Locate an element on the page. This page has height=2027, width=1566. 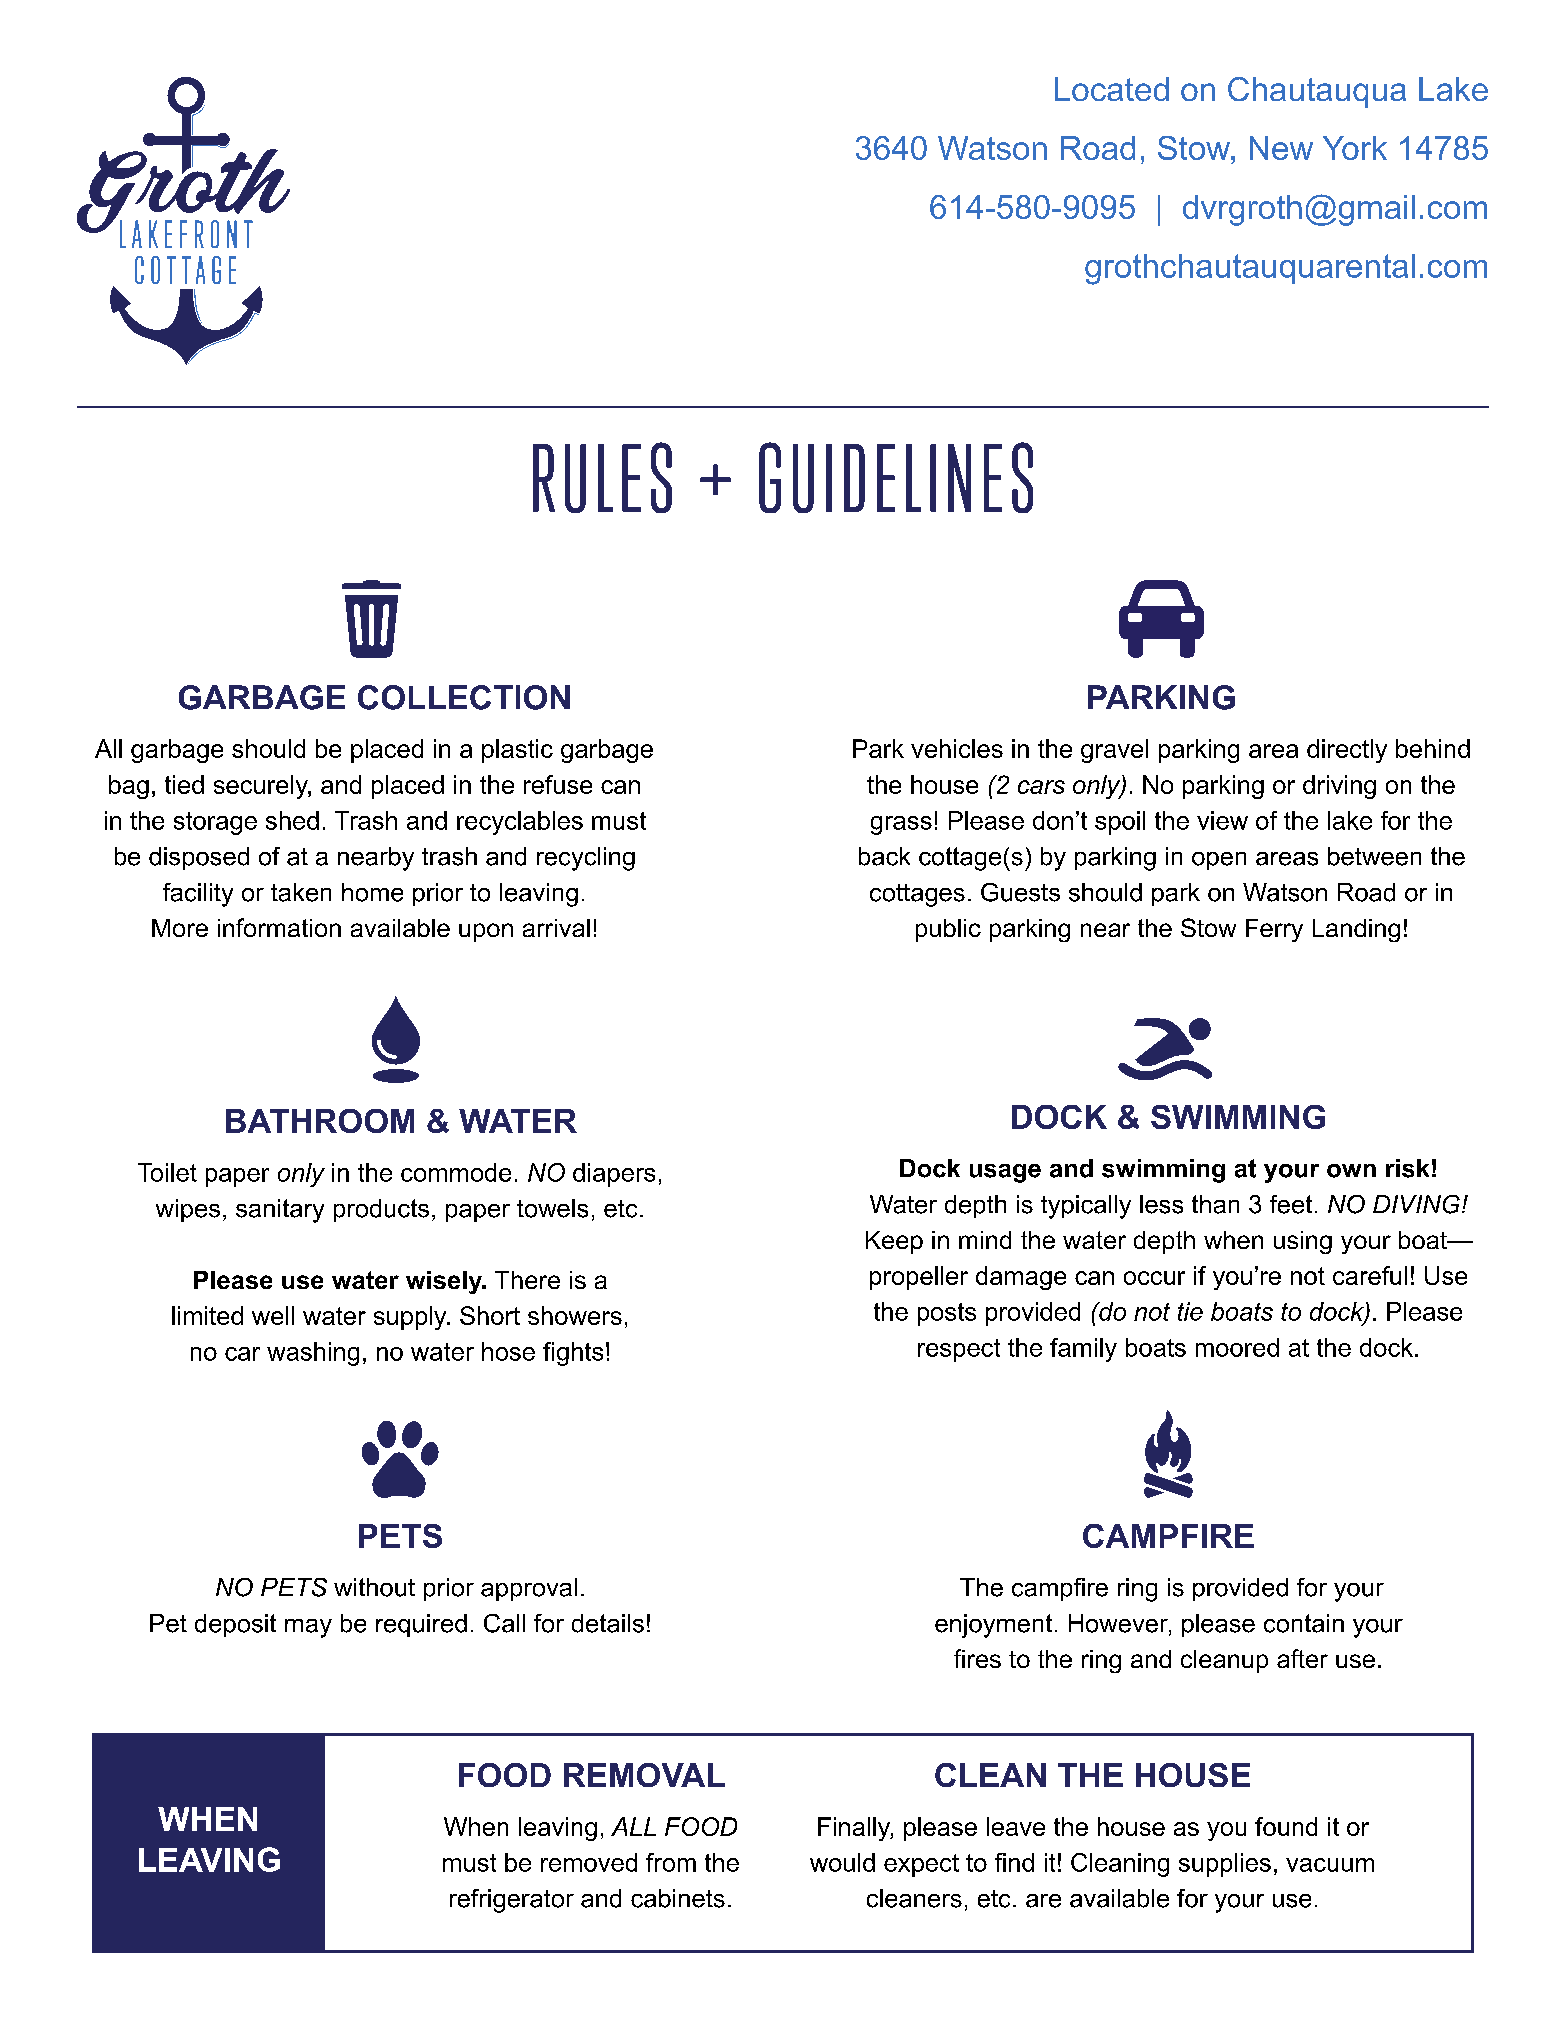
vehicles is located at coordinates (957, 748).
